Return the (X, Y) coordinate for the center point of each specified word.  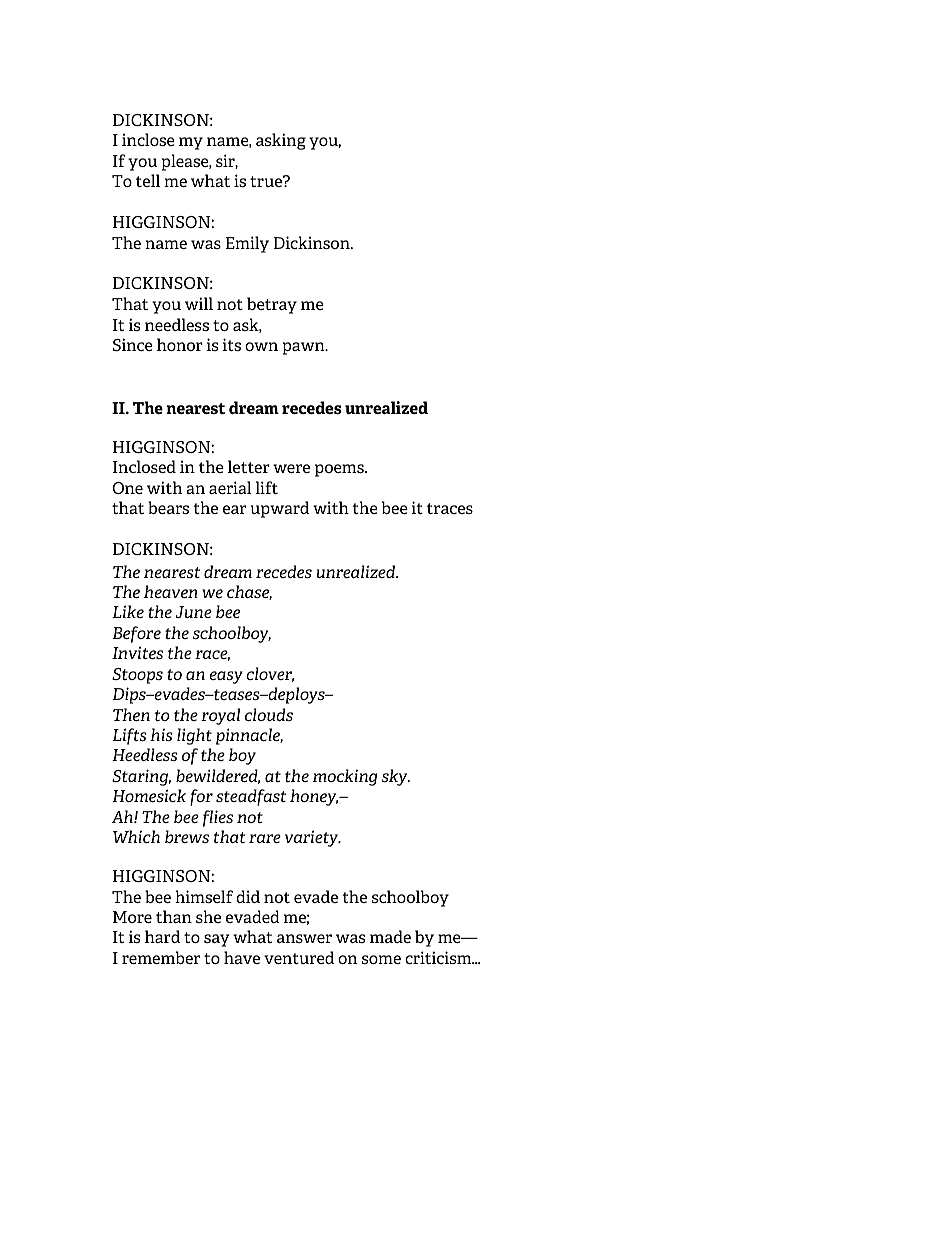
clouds (269, 714)
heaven (171, 591)
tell (148, 180)
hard (162, 936)
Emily (247, 244)
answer (304, 938)
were (291, 468)
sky (396, 777)
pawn (305, 348)
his (161, 734)
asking (281, 141)
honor (180, 344)
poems (340, 470)
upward (280, 509)
